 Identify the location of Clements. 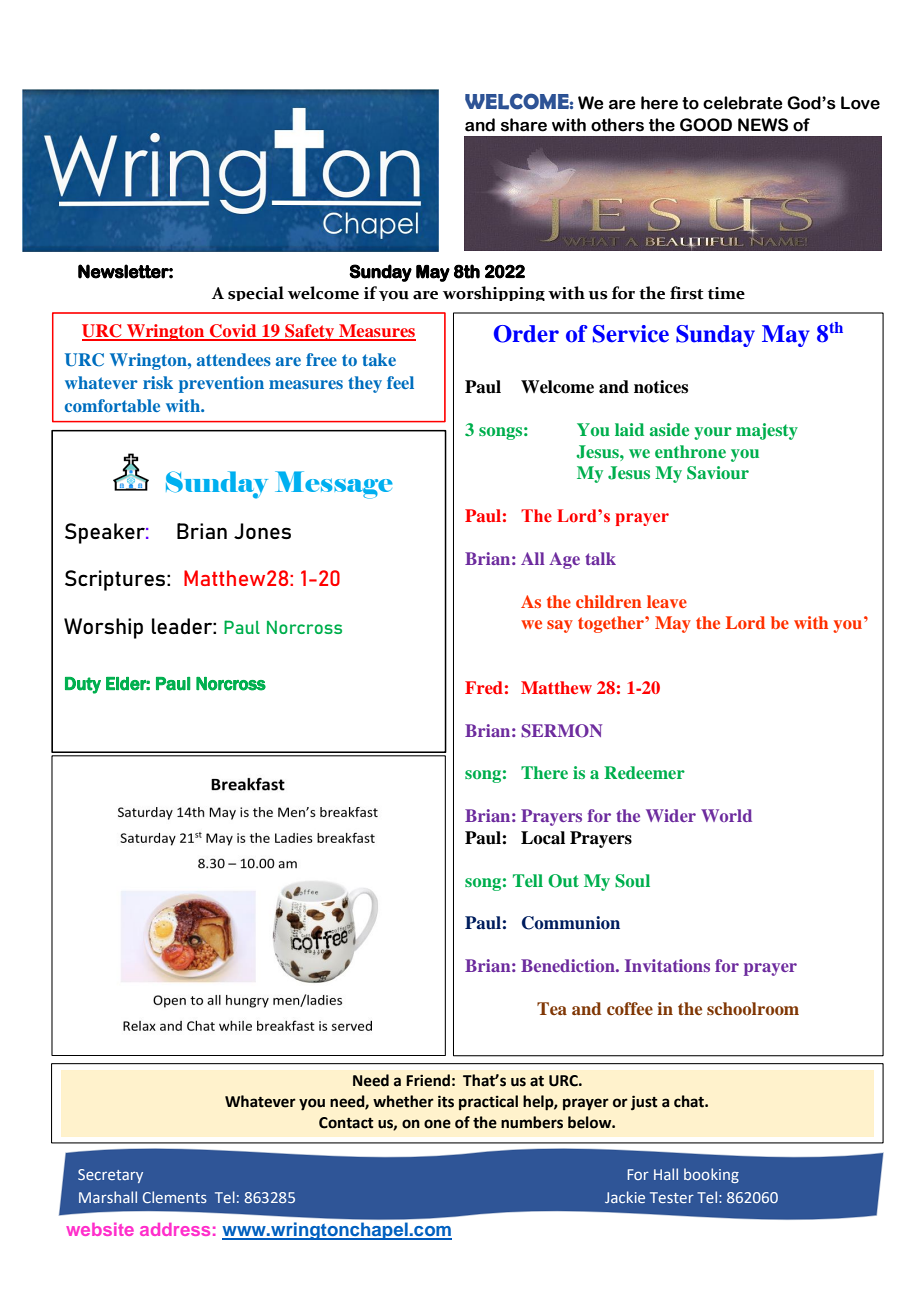
(175, 1197).
